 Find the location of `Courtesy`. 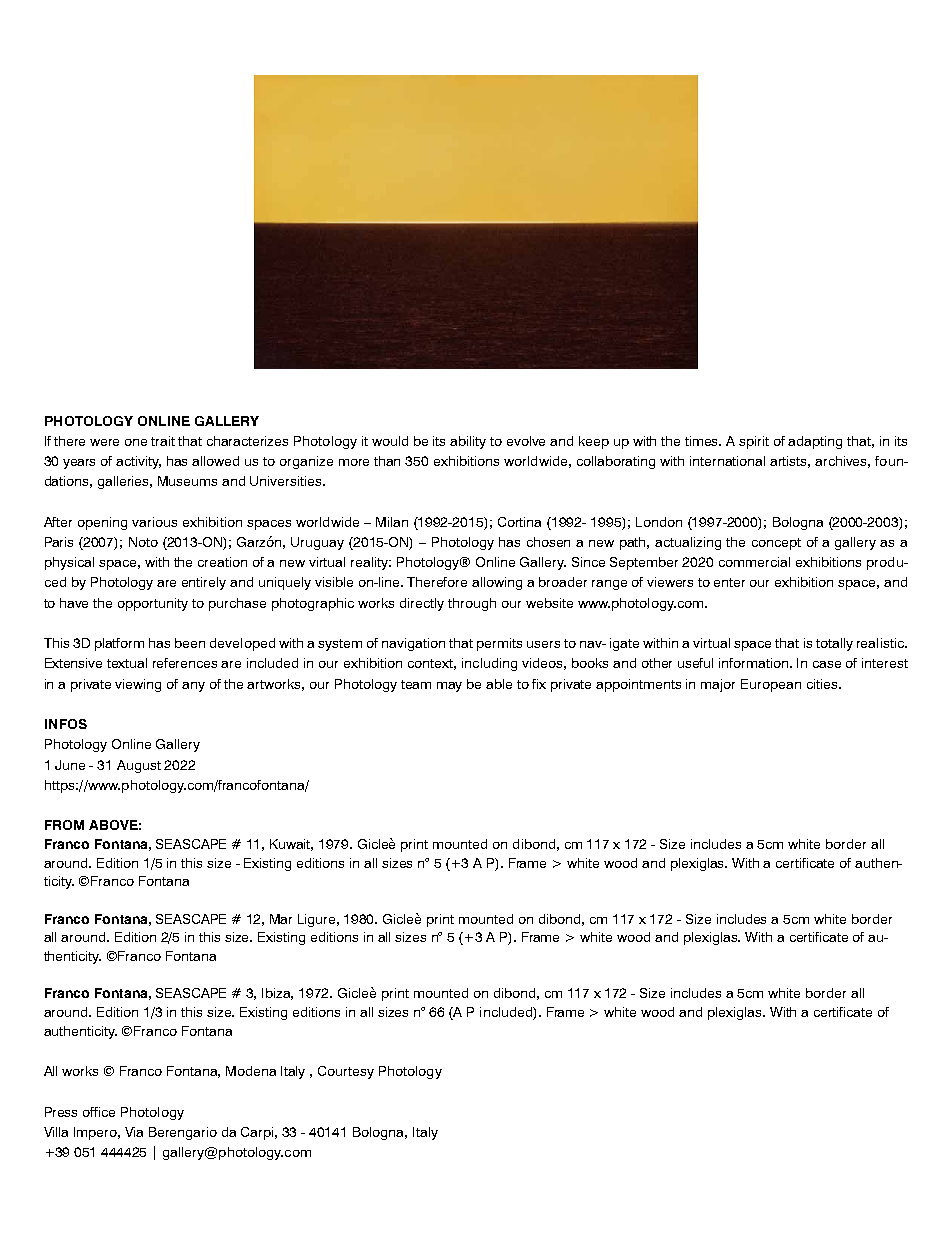

Courtesy is located at coordinates (346, 1072).
